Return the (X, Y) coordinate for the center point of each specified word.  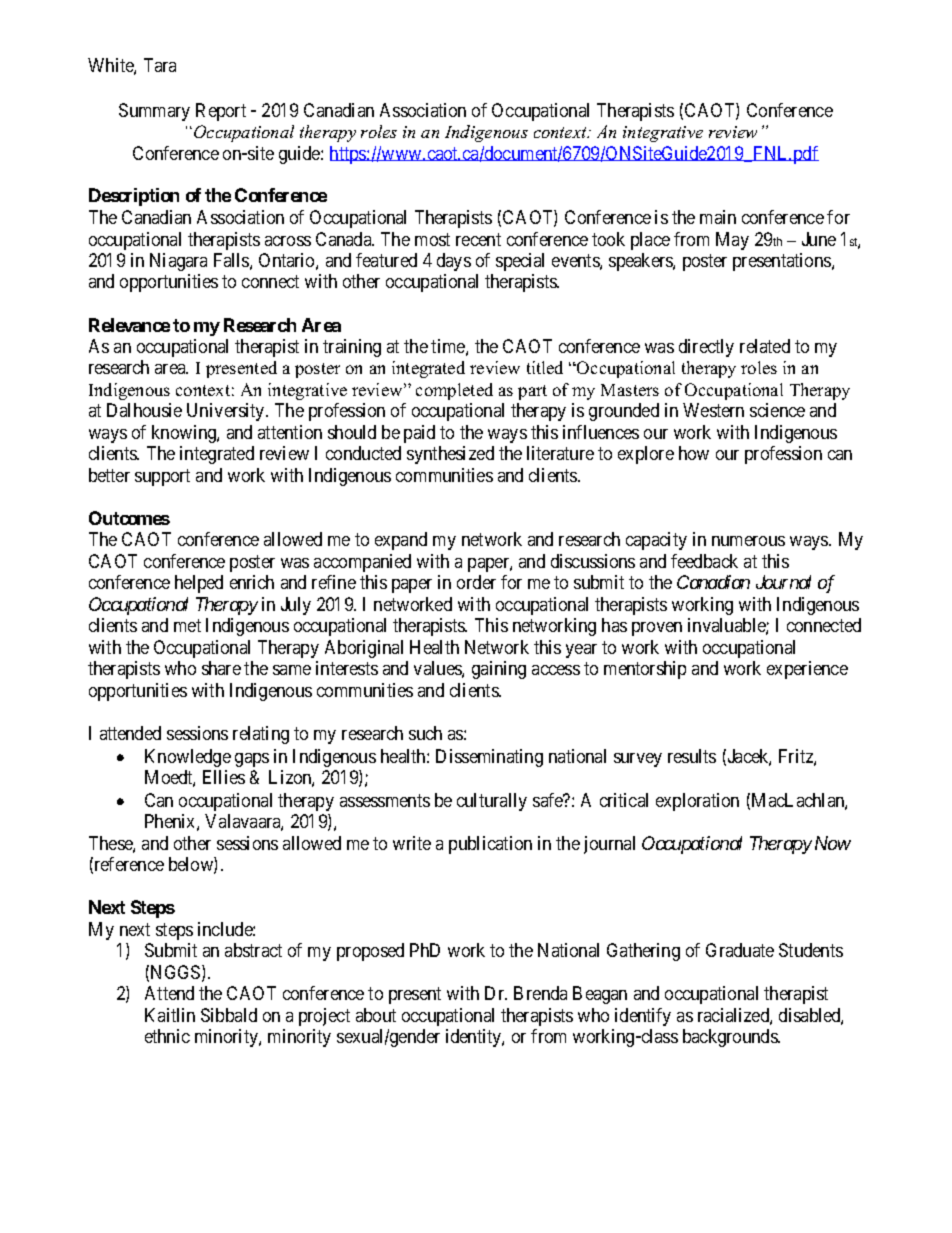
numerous (748, 541)
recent (478, 239)
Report (221, 112)
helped (199, 584)
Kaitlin (170, 1015)
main (718, 217)
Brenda (540, 993)
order (476, 582)
